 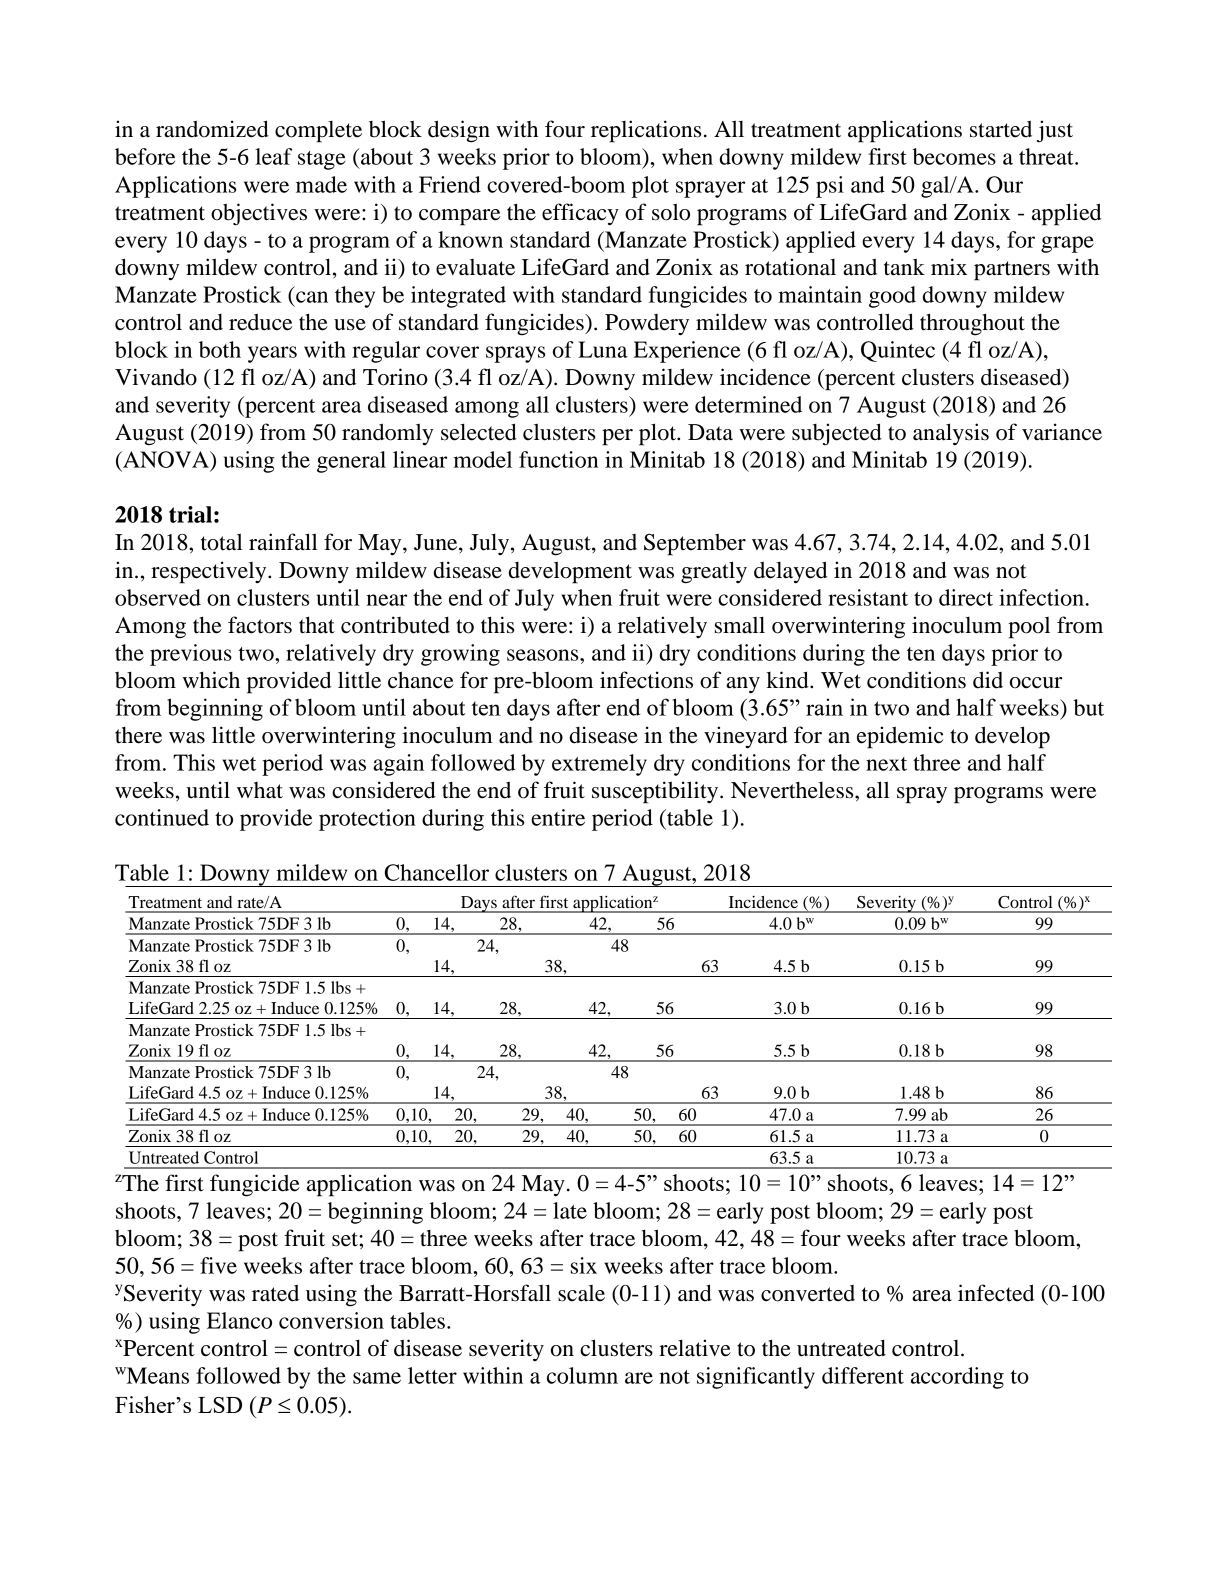 I want to click on entire, so click(x=558, y=817).
